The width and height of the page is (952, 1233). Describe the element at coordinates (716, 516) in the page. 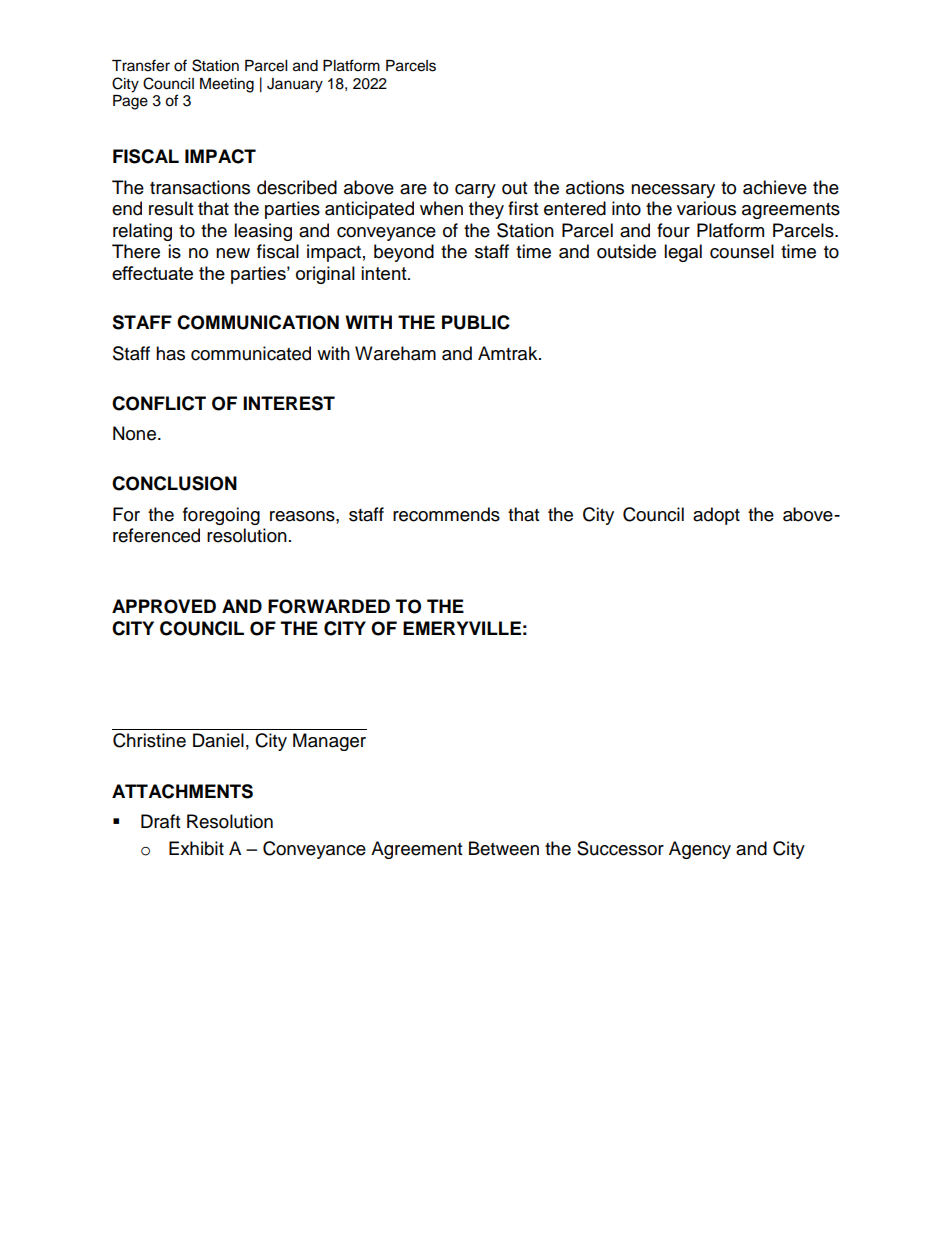

I see `adopt` at that location.
